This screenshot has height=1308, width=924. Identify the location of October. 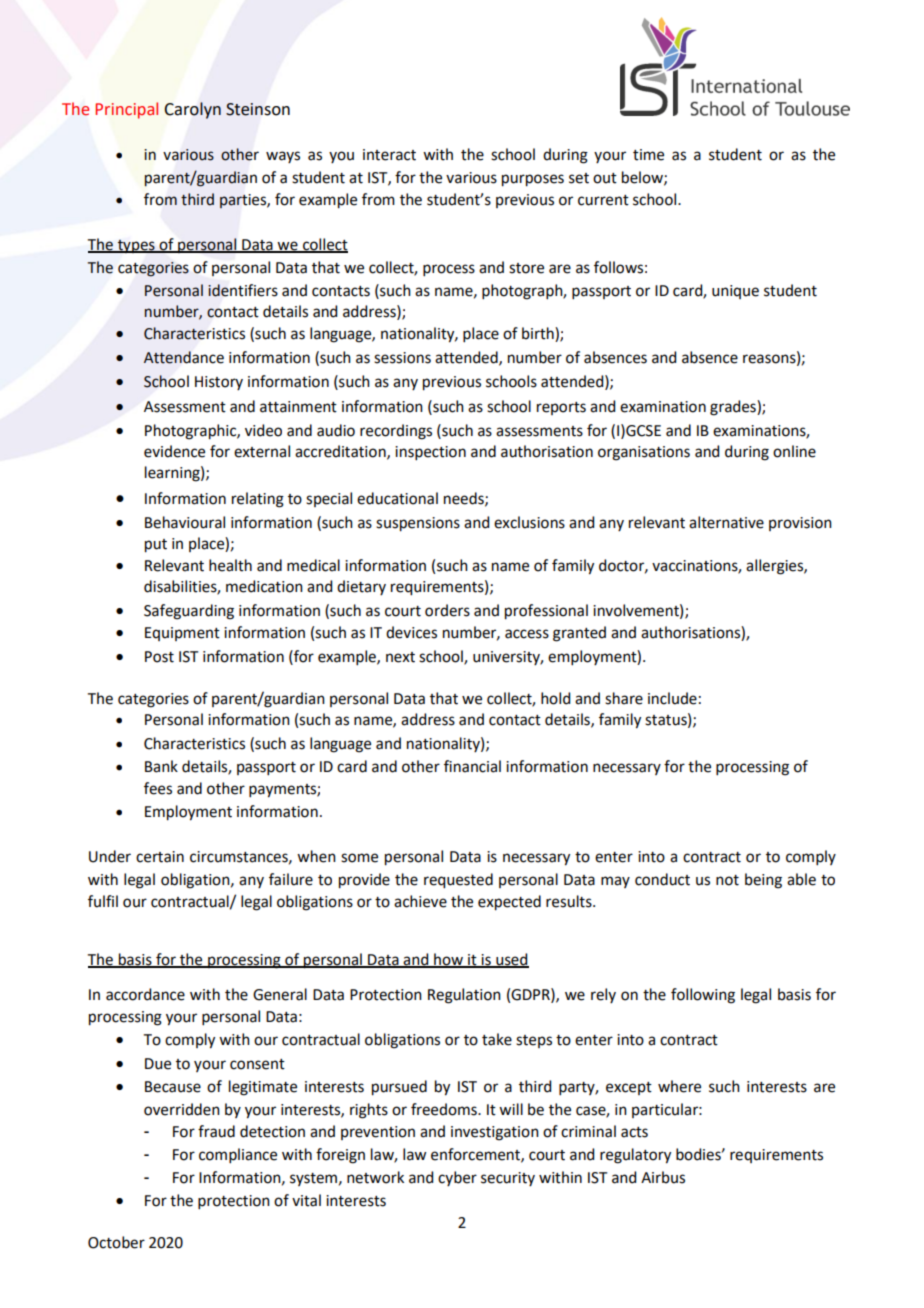
(116, 1242).
